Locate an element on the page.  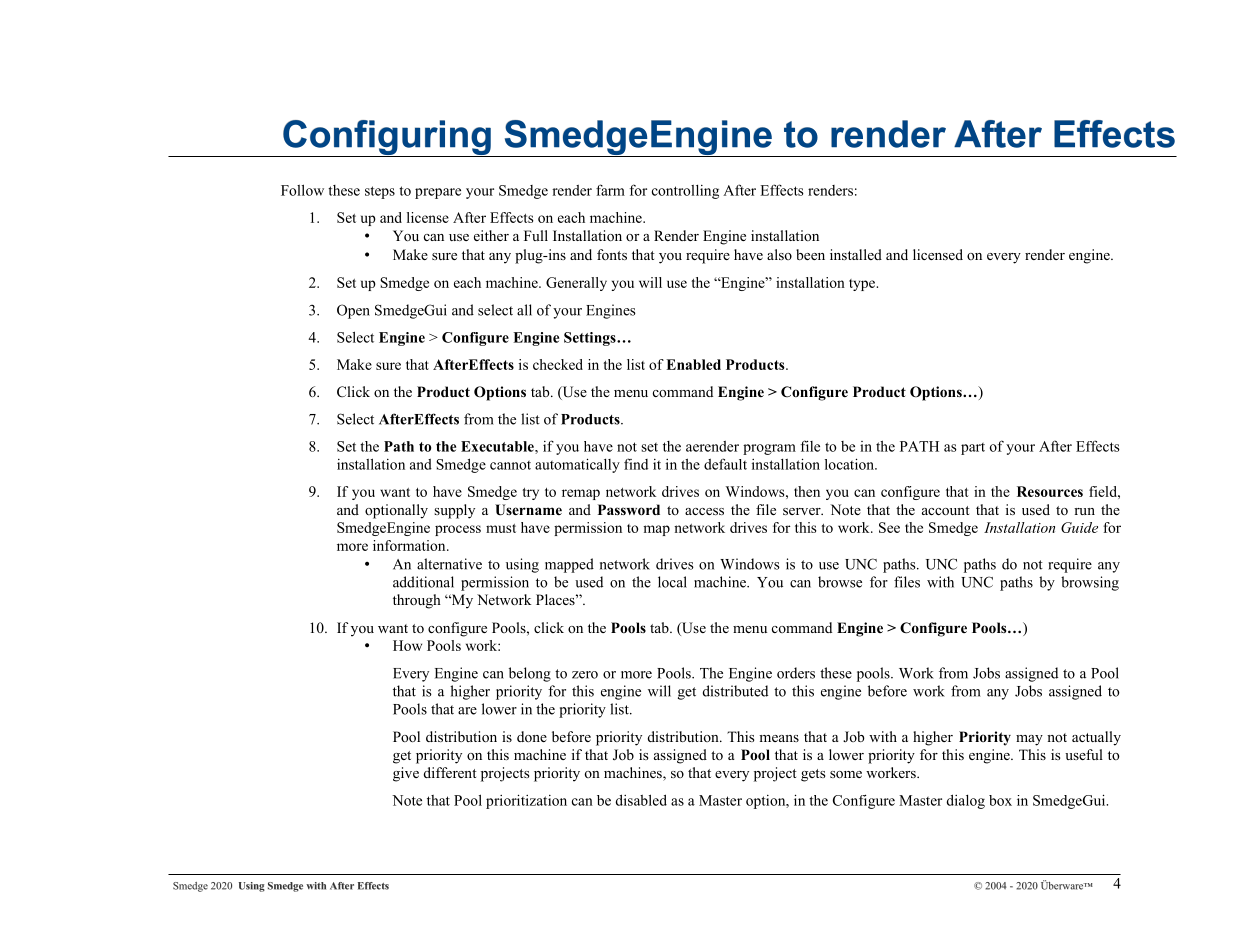
box is located at coordinates (1000, 800).
